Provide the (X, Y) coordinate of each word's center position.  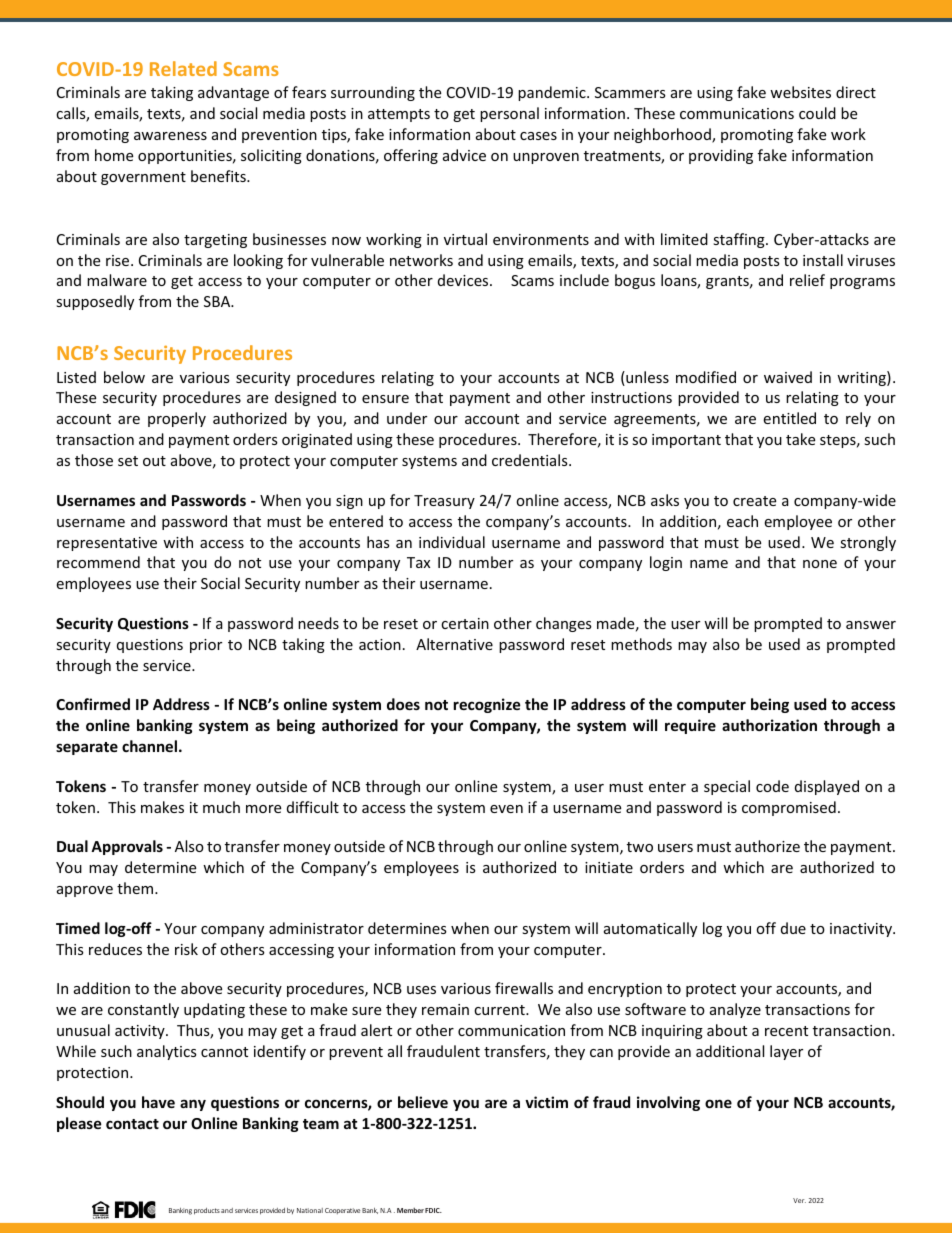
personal (509, 114)
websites (800, 92)
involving (668, 1103)
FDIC (433, 1210)
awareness (170, 136)
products (207, 1211)
